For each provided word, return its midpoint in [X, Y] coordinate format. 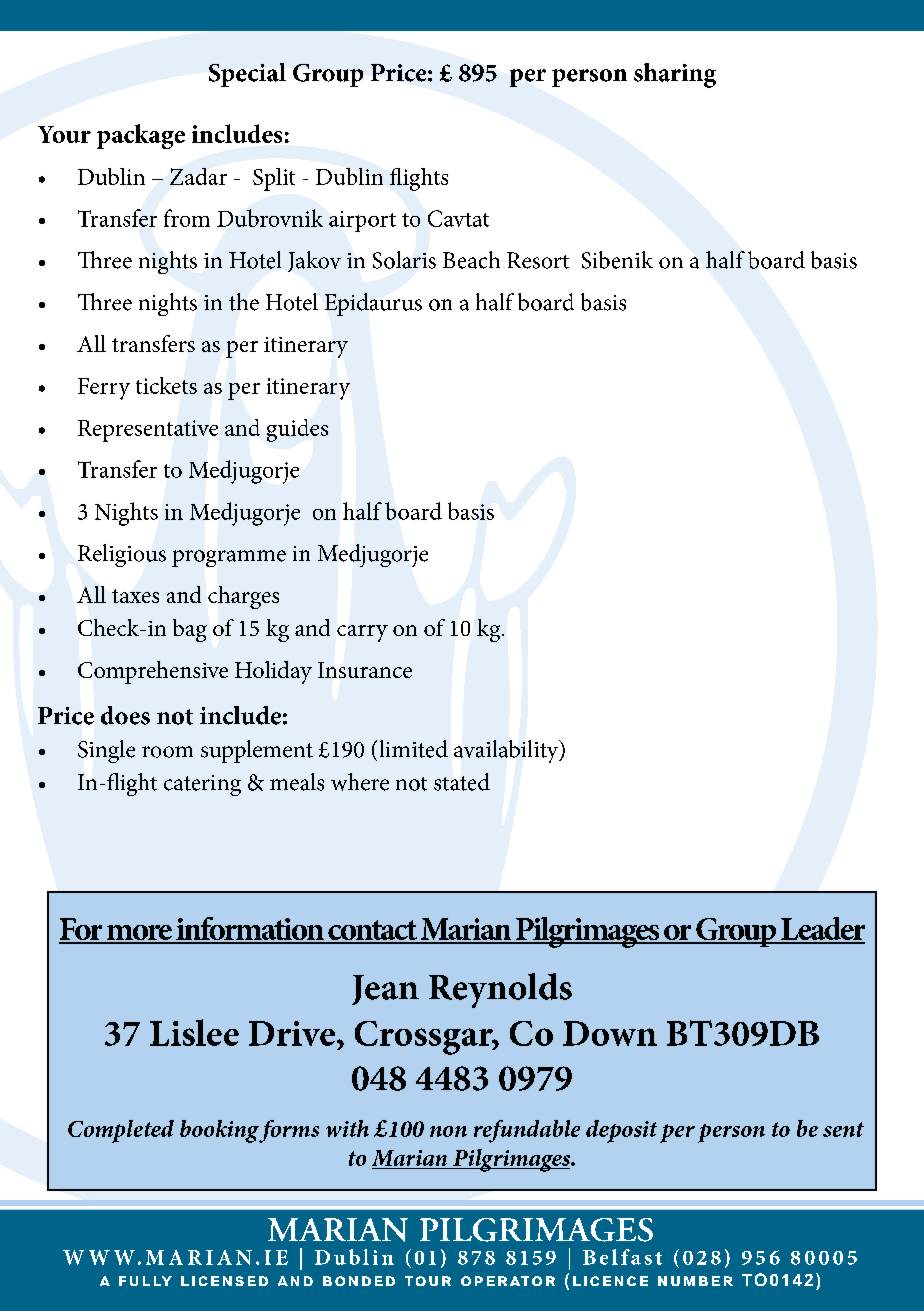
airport [362, 221]
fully [145, 1281]
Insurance [365, 670]
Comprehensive [153, 672]
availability [507, 751]
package [141, 136]
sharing [675, 75]
